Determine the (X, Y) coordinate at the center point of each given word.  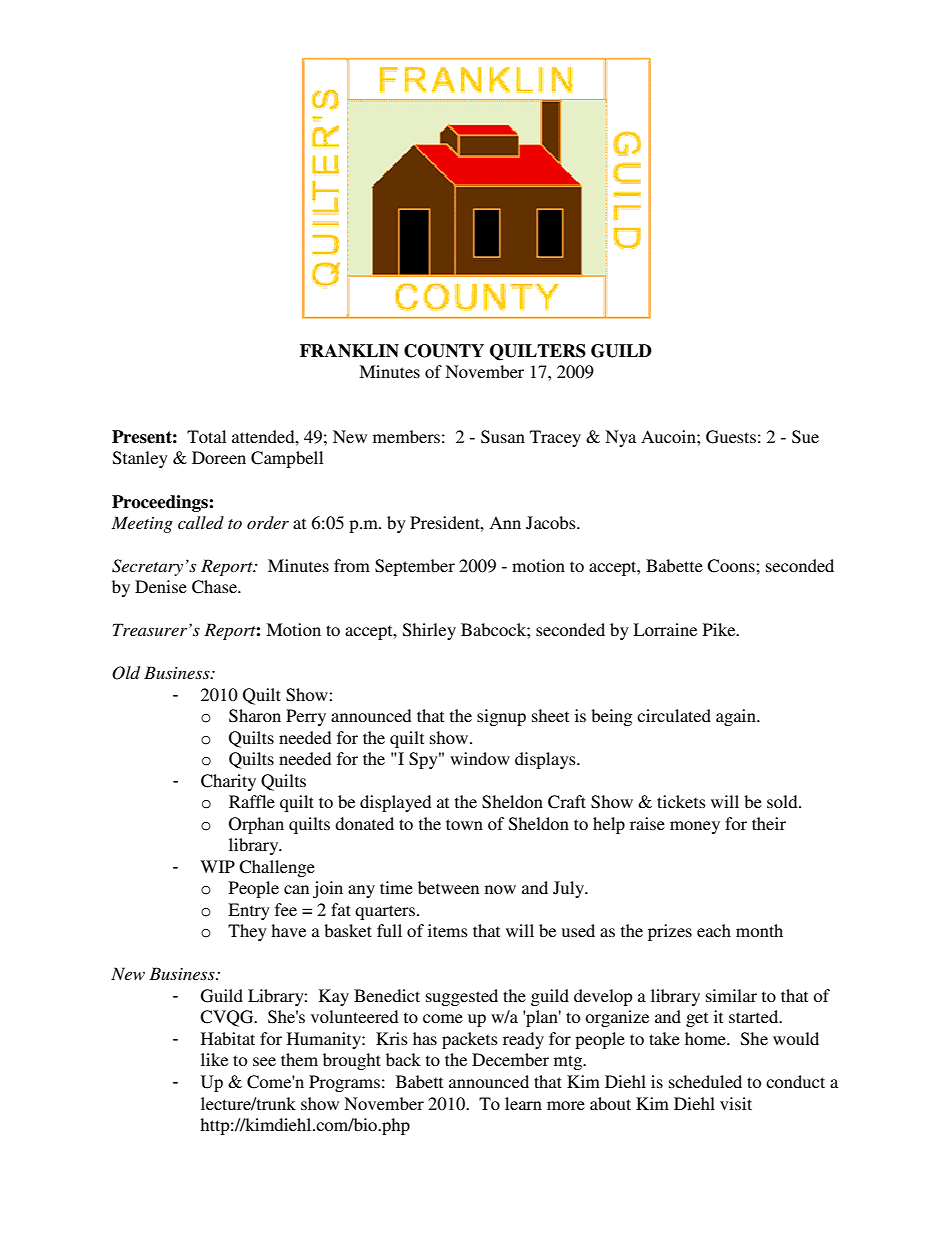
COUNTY (444, 351)
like (214, 1059)
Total (206, 436)
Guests (731, 437)
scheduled (705, 1081)
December (510, 1059)
